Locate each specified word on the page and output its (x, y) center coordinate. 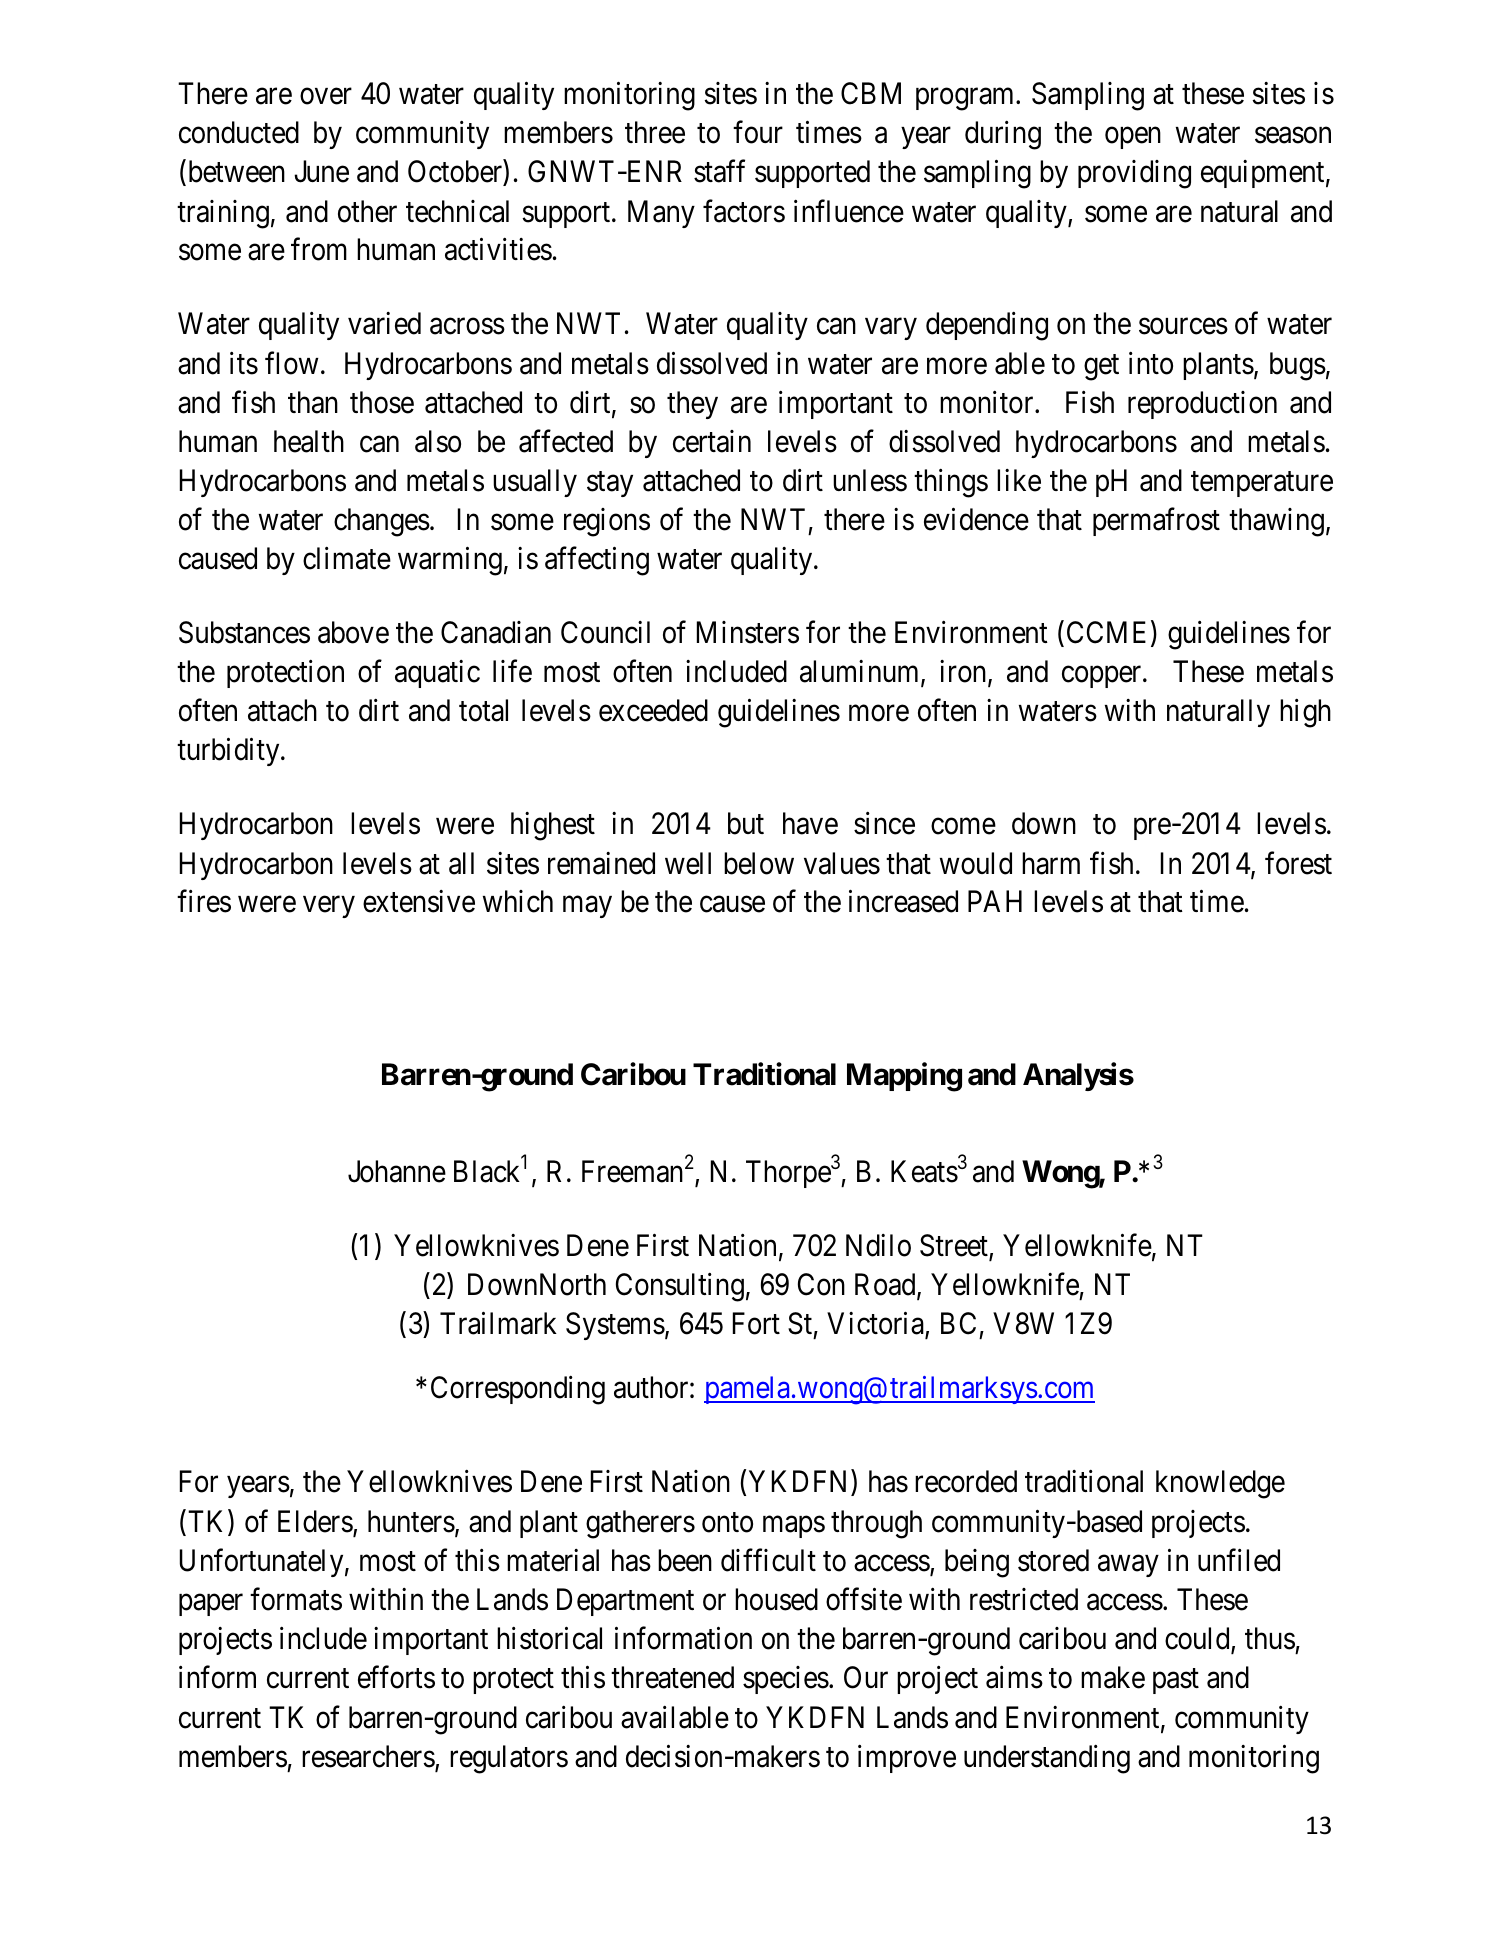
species (786, 1680)
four (758, 132)
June (321, 172)
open (1133, 138)
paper (211, 1605)
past (1176, 1681)
